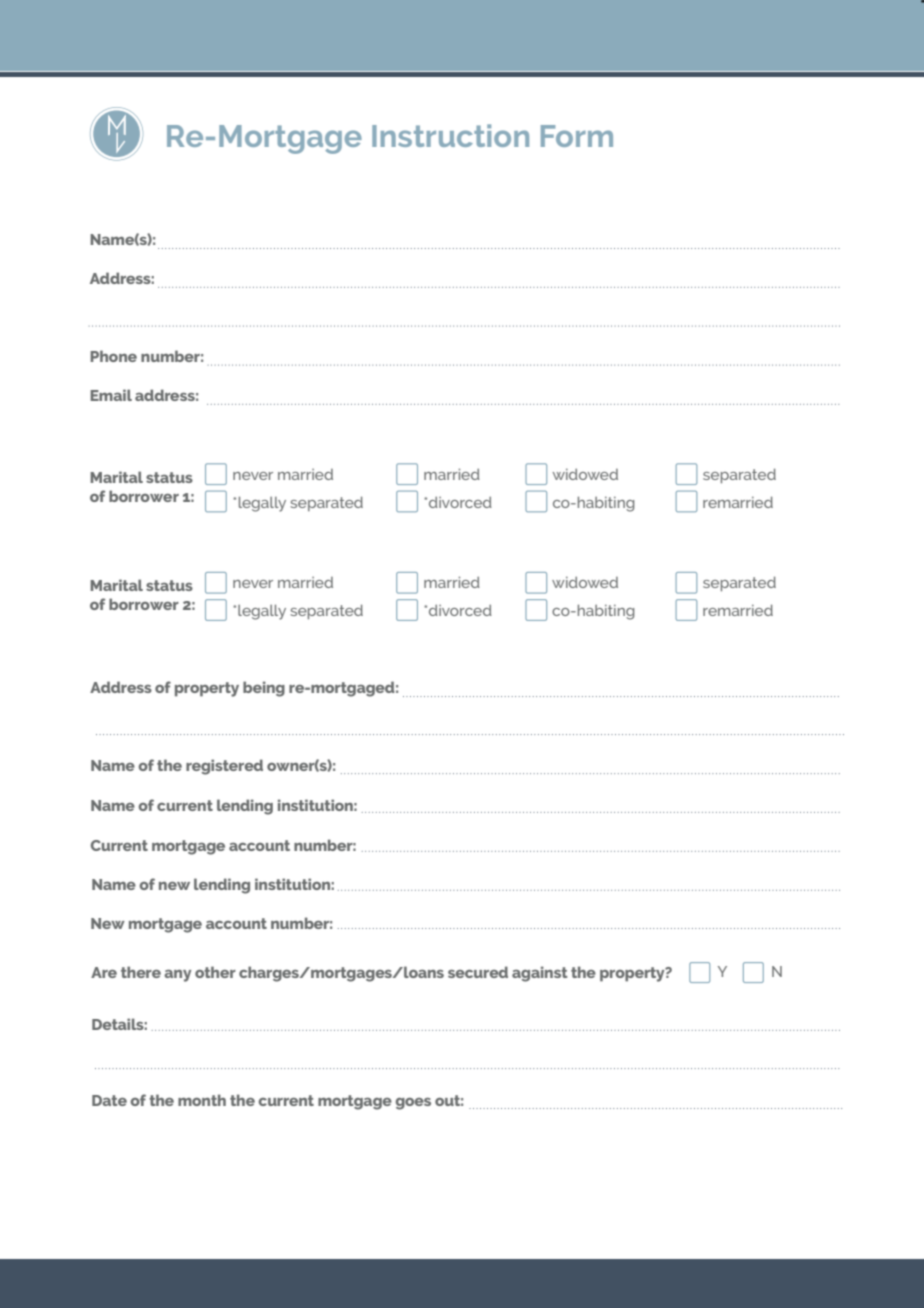 This document has width=924, height=1308. Describe the element at coordinates (478, 972) in the document. I see `secured` at that location.
